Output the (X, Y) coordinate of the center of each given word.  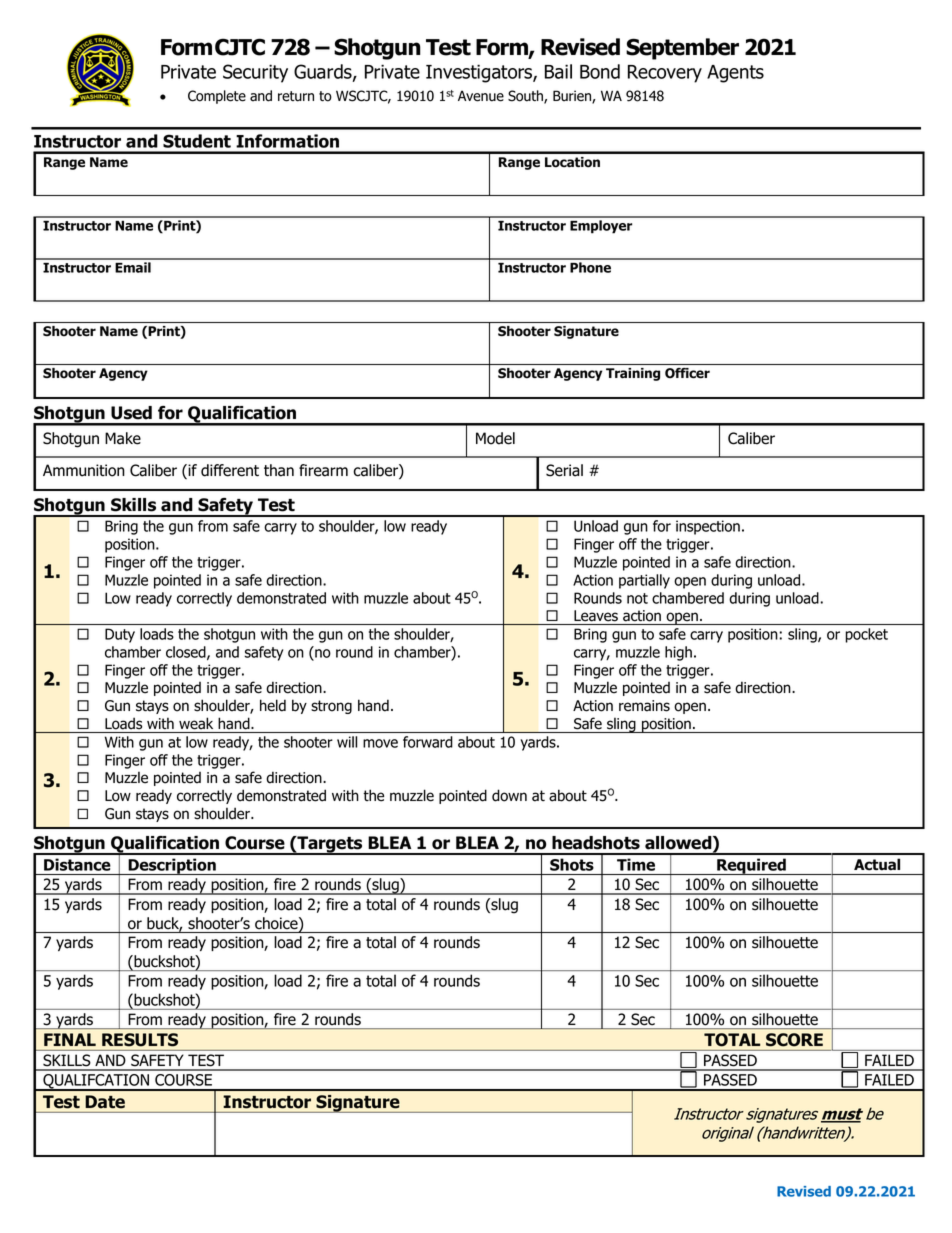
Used (131, 413)
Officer (687, 373)
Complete (217, 97)
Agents (735, 74)
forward (428, 742)
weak (196, 723)
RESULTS (140, 1039)
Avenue (481, 96)
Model (495, 438)
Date (105, 1101)
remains (644, 706)
